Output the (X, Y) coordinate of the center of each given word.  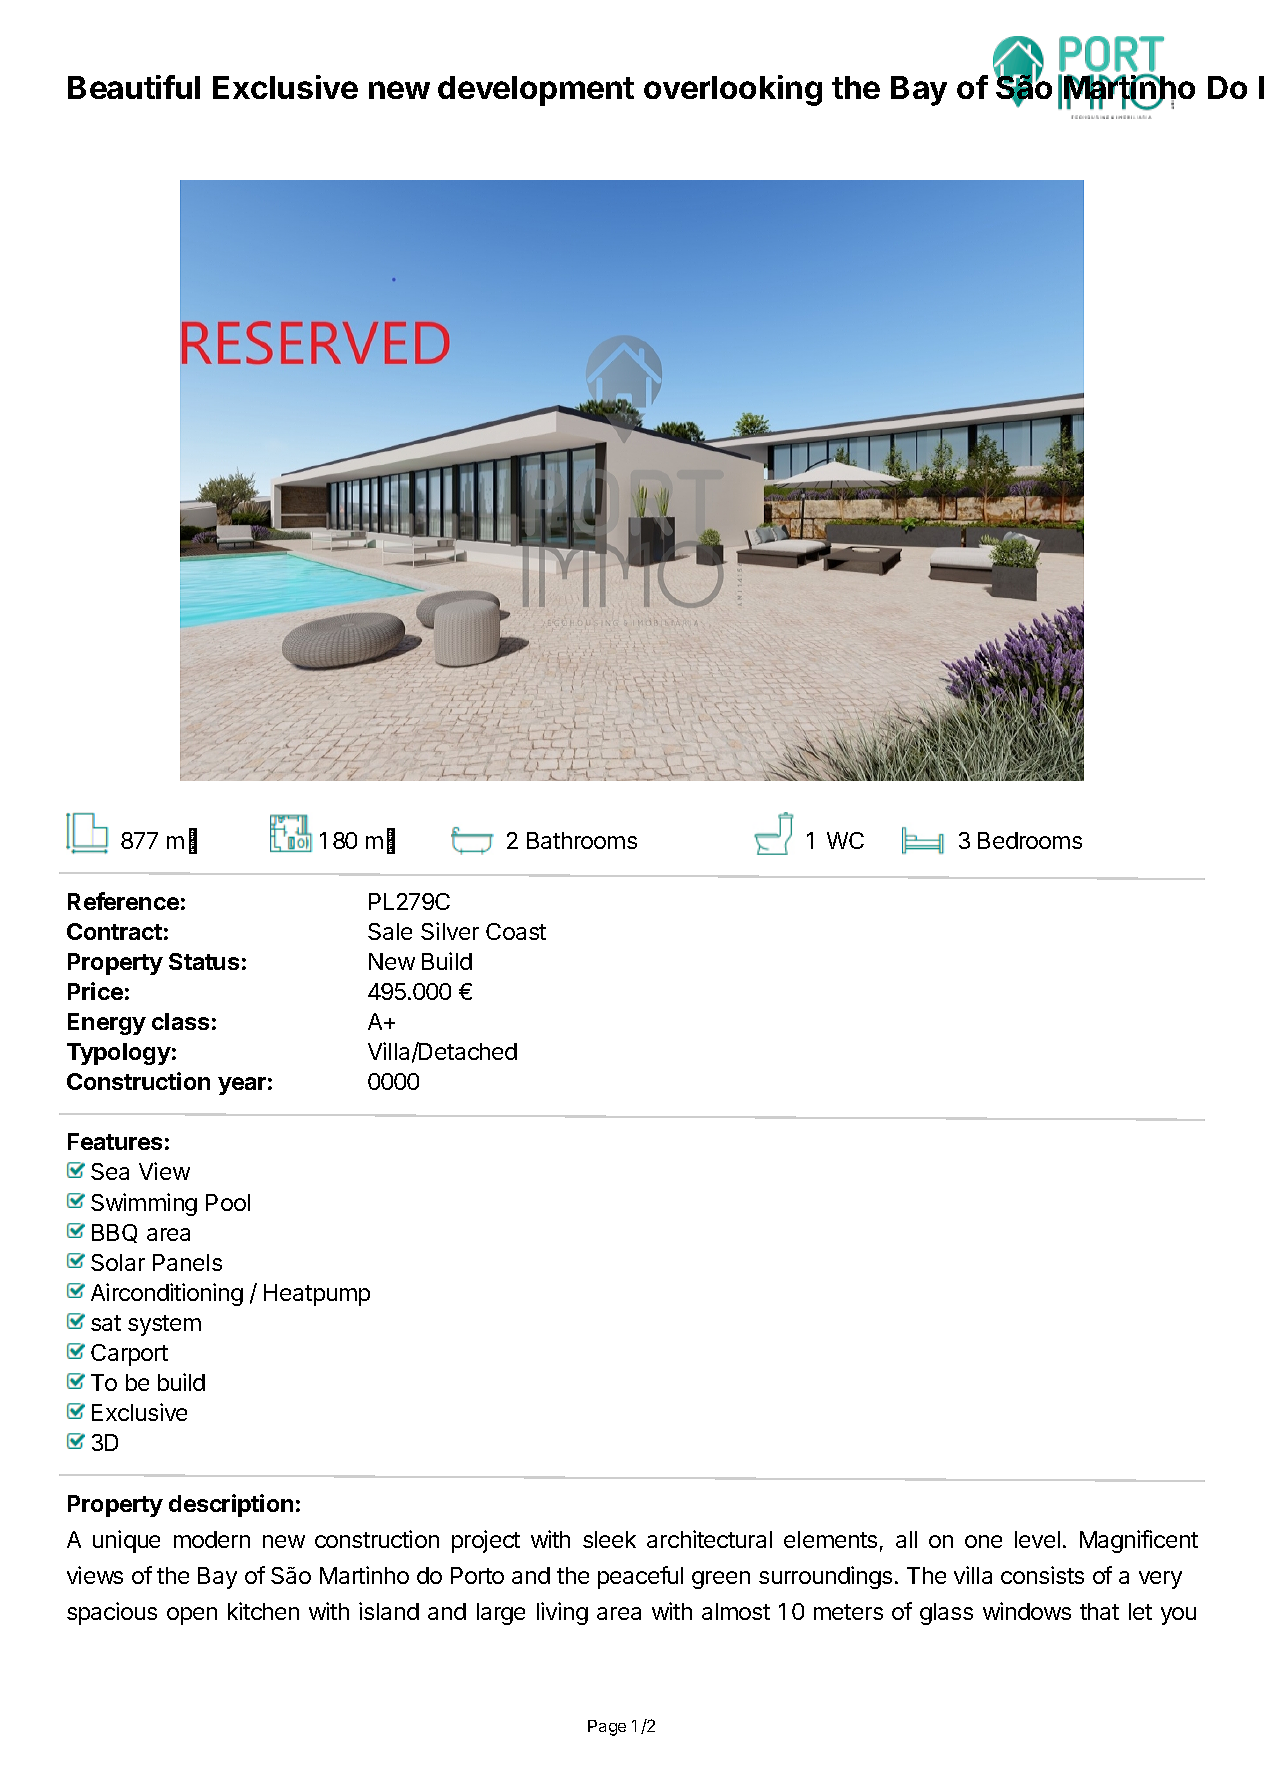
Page (607, 1728)
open (192, 1616)
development (536, 91)
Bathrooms (582, 840)
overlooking (733, 90)
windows (1027, 1611)
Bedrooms (1030, 840)
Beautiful (134, 87)
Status (204, 961)
